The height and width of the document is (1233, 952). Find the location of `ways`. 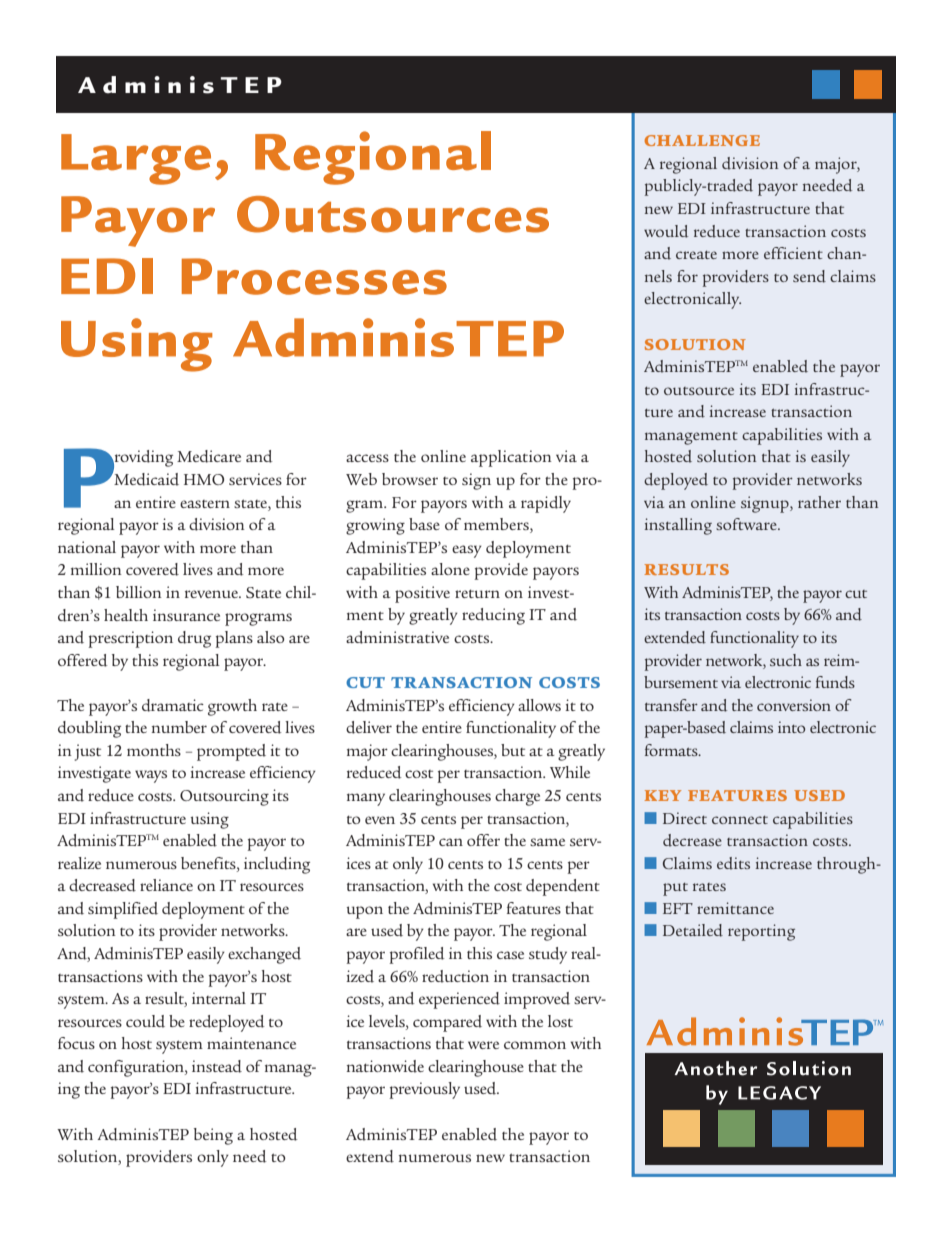

ways is located at coordinates (151, 776).
